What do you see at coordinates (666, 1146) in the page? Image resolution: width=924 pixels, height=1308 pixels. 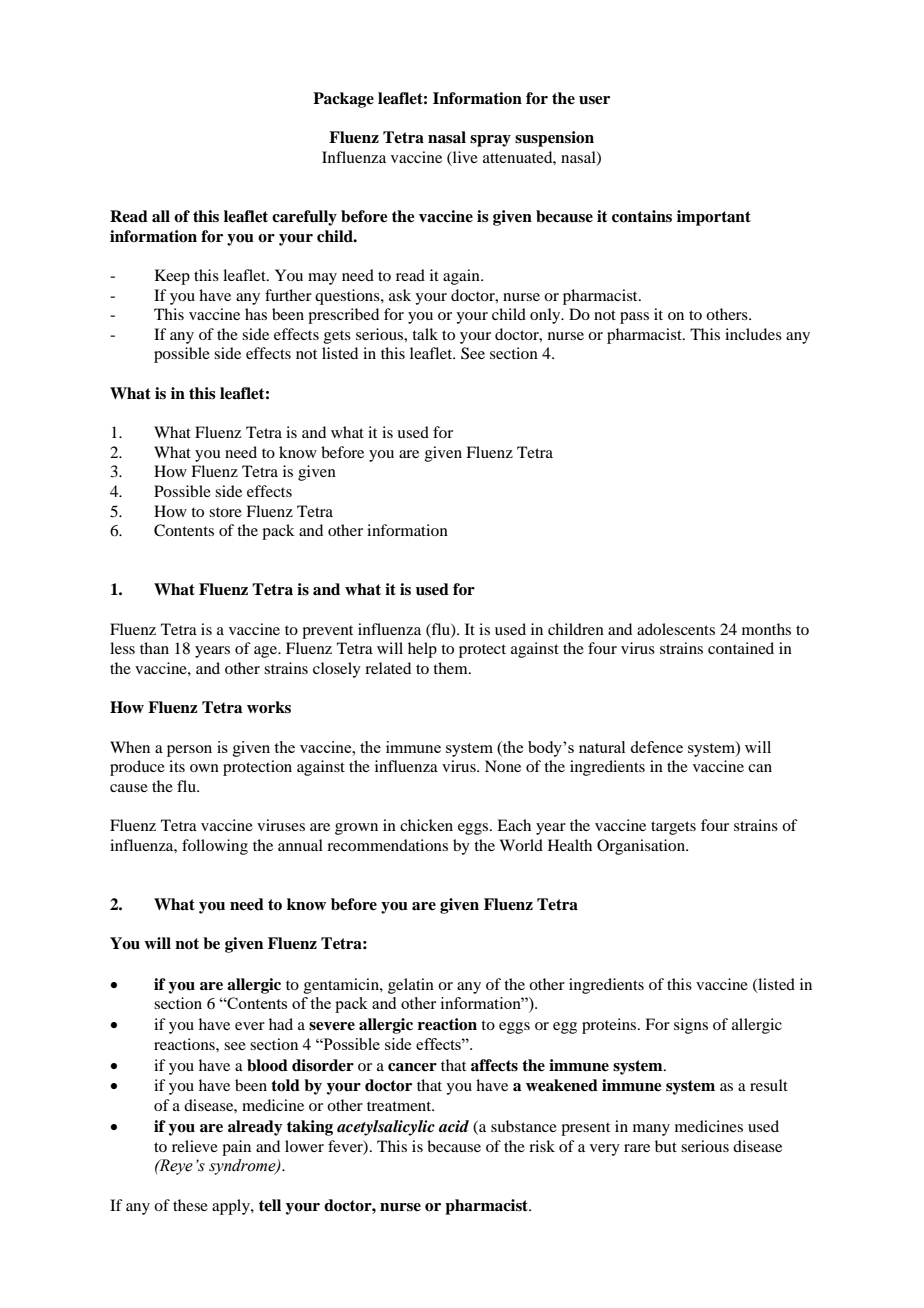 I see `but` at bounding box center [666, 1146].
